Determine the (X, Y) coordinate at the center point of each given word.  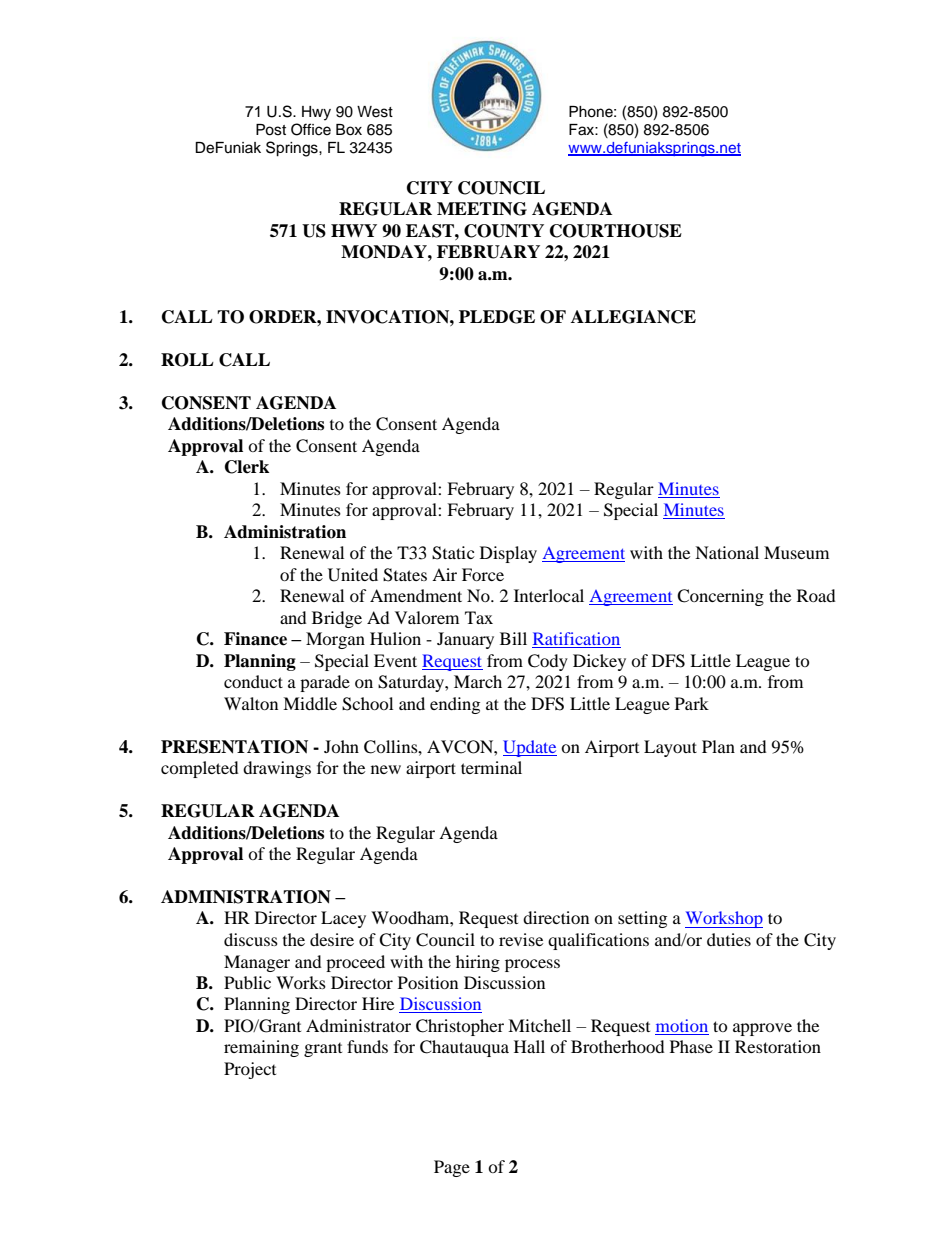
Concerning (720, 597)
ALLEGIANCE (633, 317)
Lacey (343, 919)
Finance (255, 639)
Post (271, 130)
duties (729, 939)
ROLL (187, 360)
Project (250, 1070)
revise (521, 939)
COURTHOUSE (616, 231)
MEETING (482, 209)
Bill (513, 638)
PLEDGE (497, 317)
